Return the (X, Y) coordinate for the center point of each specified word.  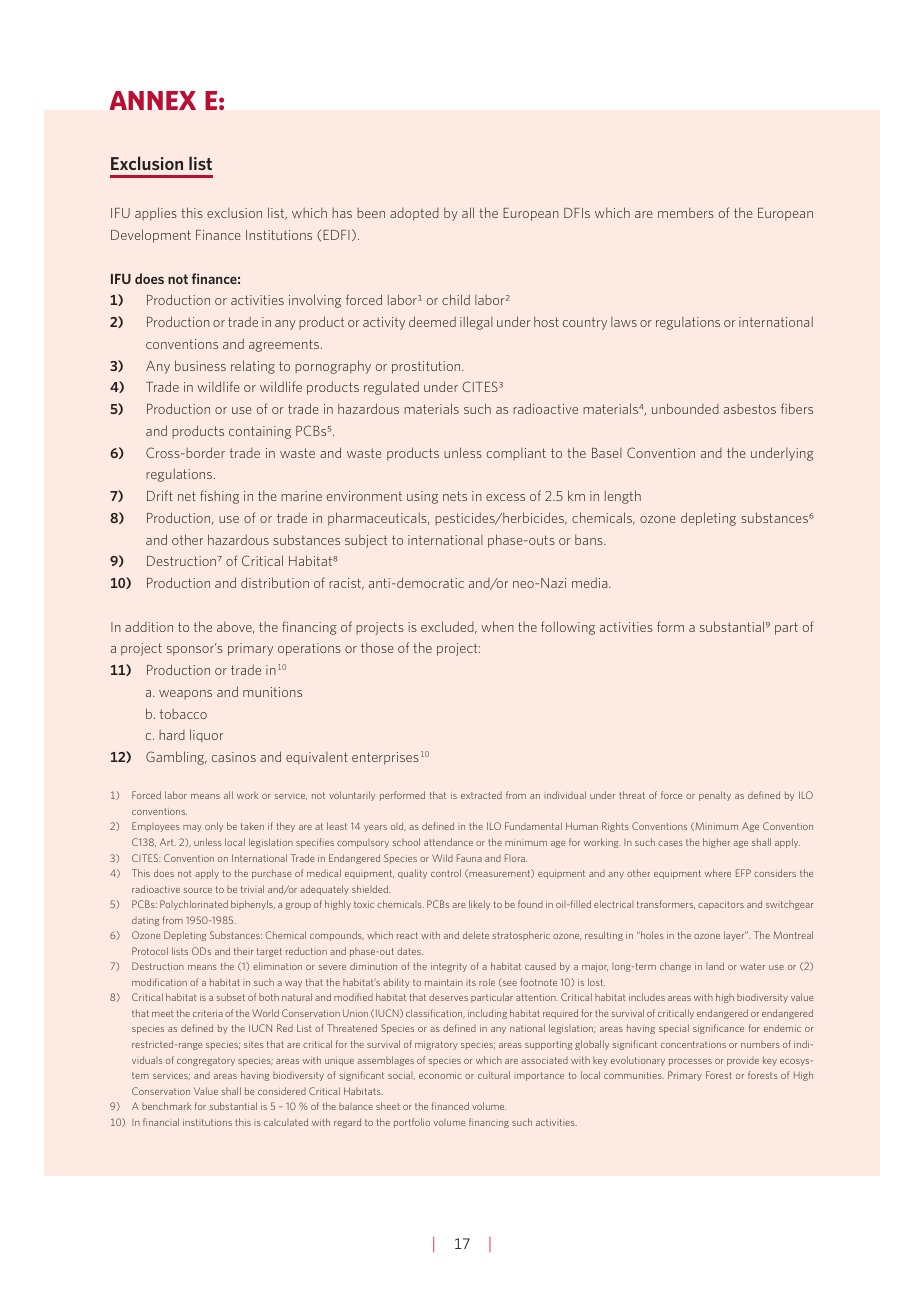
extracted (481, 795)
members (686, 213)
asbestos (750, 409)
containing (260, 432)
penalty (715, 796)
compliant (516, 454)
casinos (234, 757)
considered (282, 1091)
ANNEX (153, 100)
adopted (414, 214)
